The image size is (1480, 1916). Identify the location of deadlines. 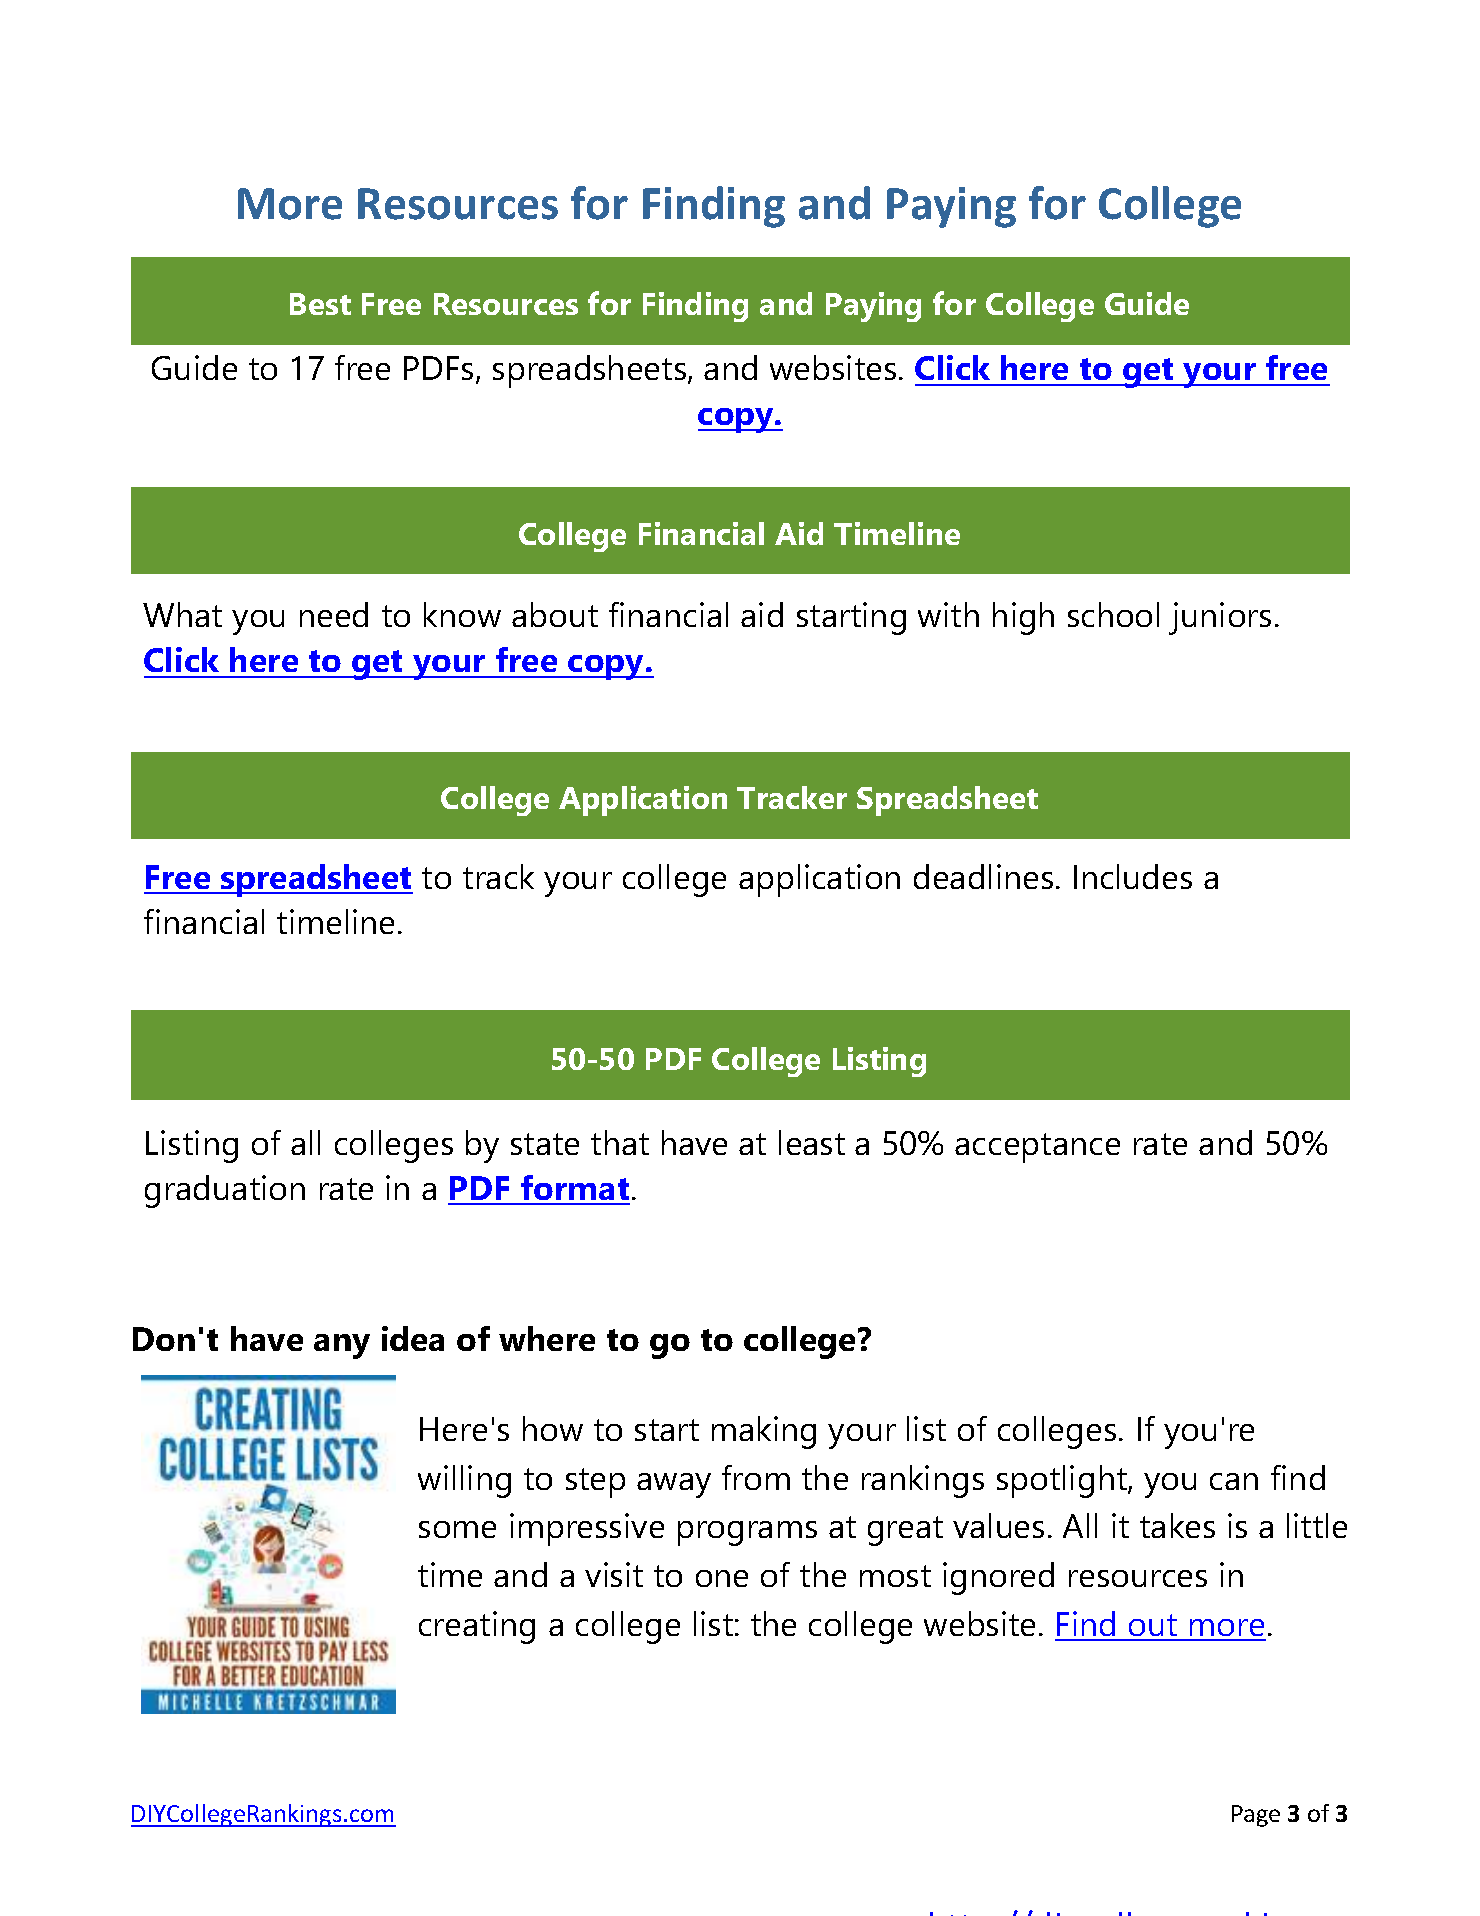
(983, 876).
